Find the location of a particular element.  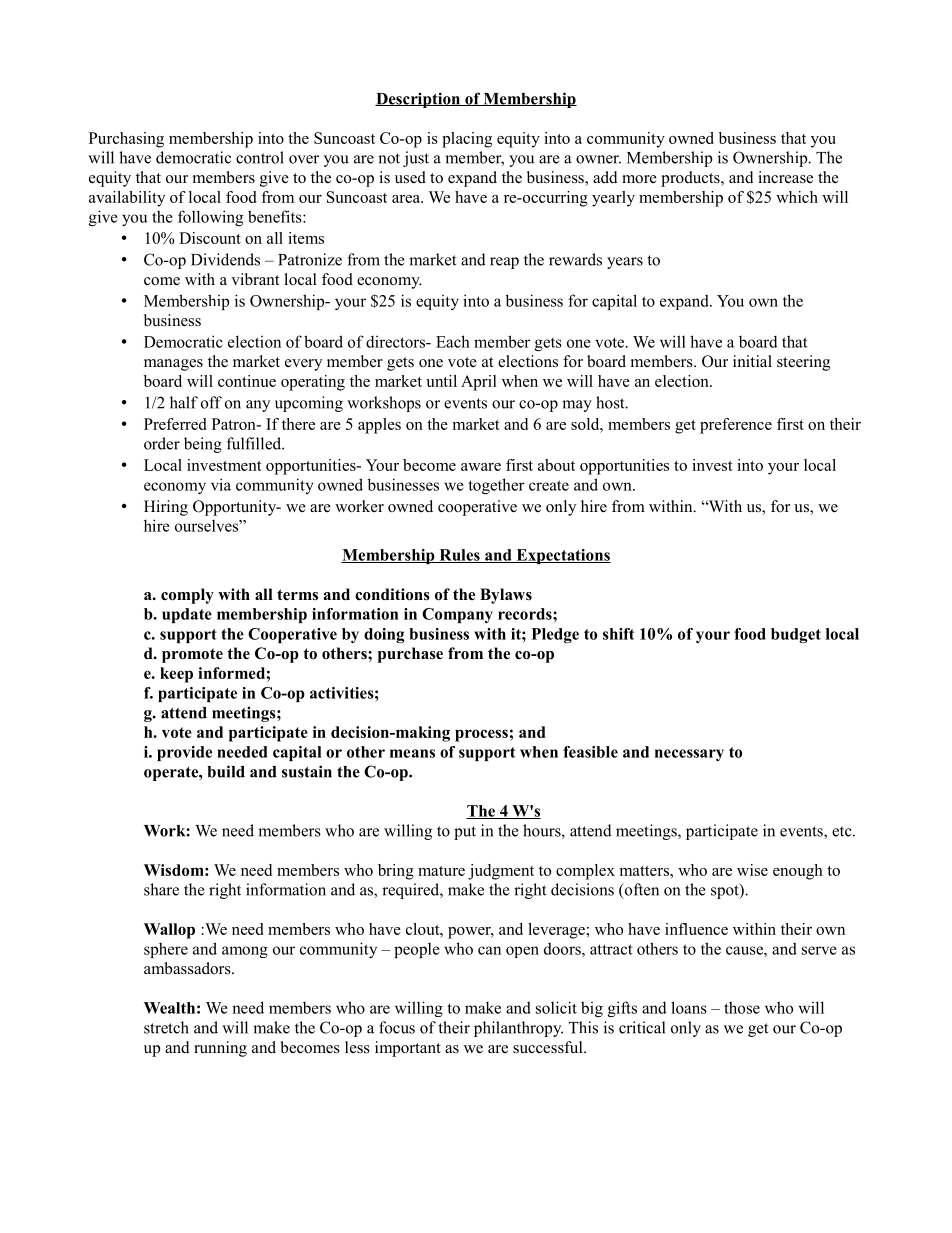

running is located at coordinates (220, 1049).
